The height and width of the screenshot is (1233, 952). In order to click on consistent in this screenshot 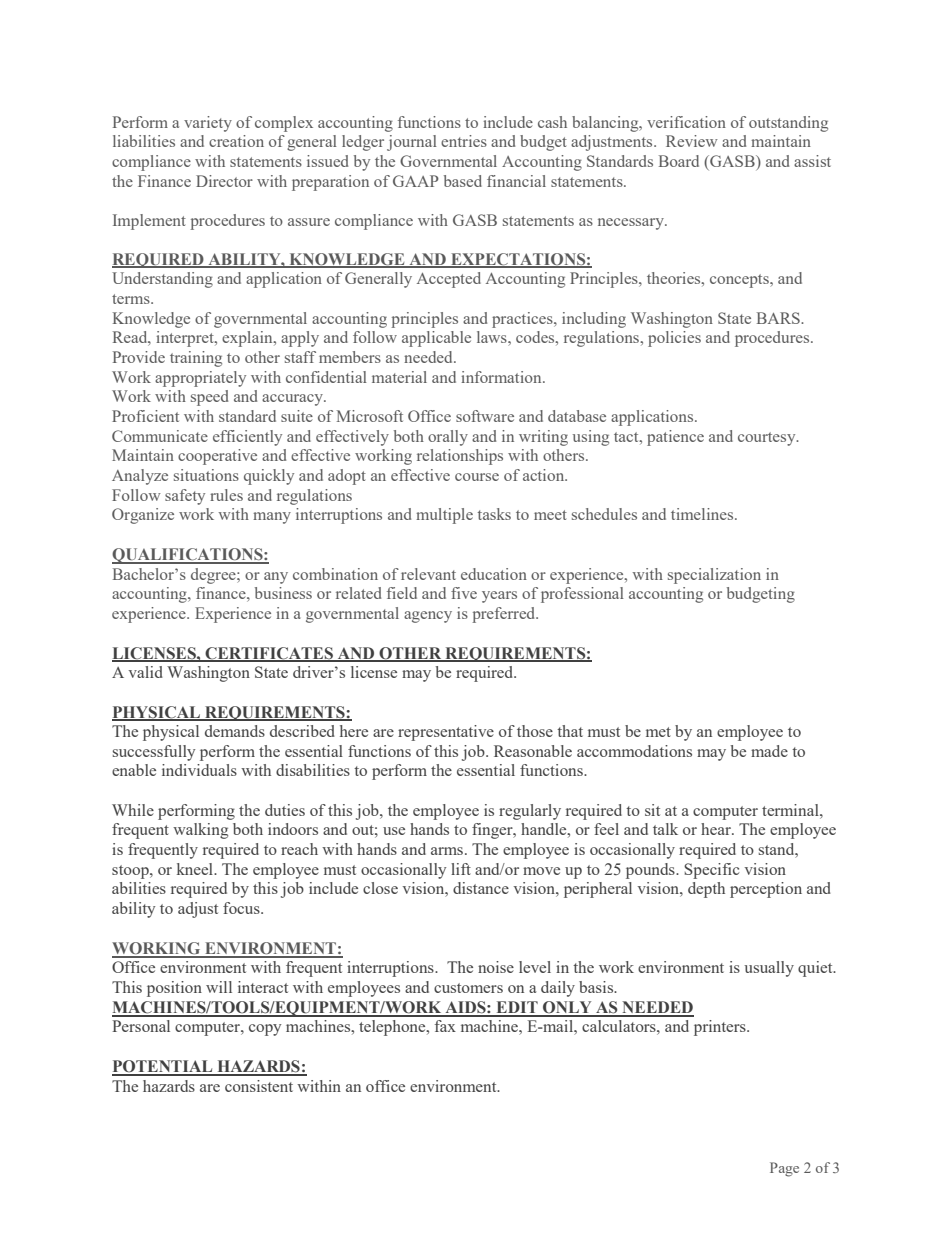, I will do `click(259, 1086)`.
